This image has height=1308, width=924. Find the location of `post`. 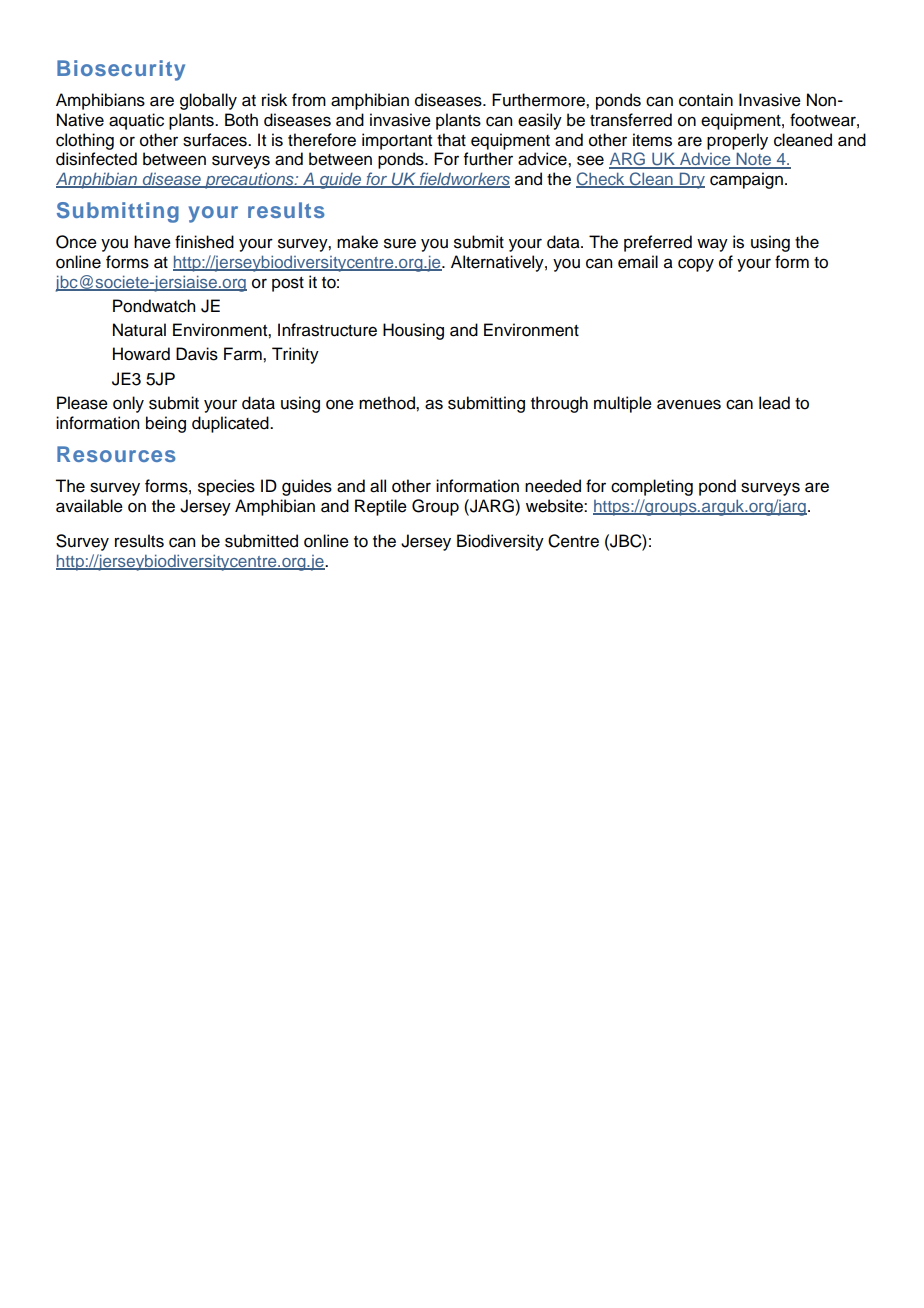

post is located at coordinates (288, 284).
